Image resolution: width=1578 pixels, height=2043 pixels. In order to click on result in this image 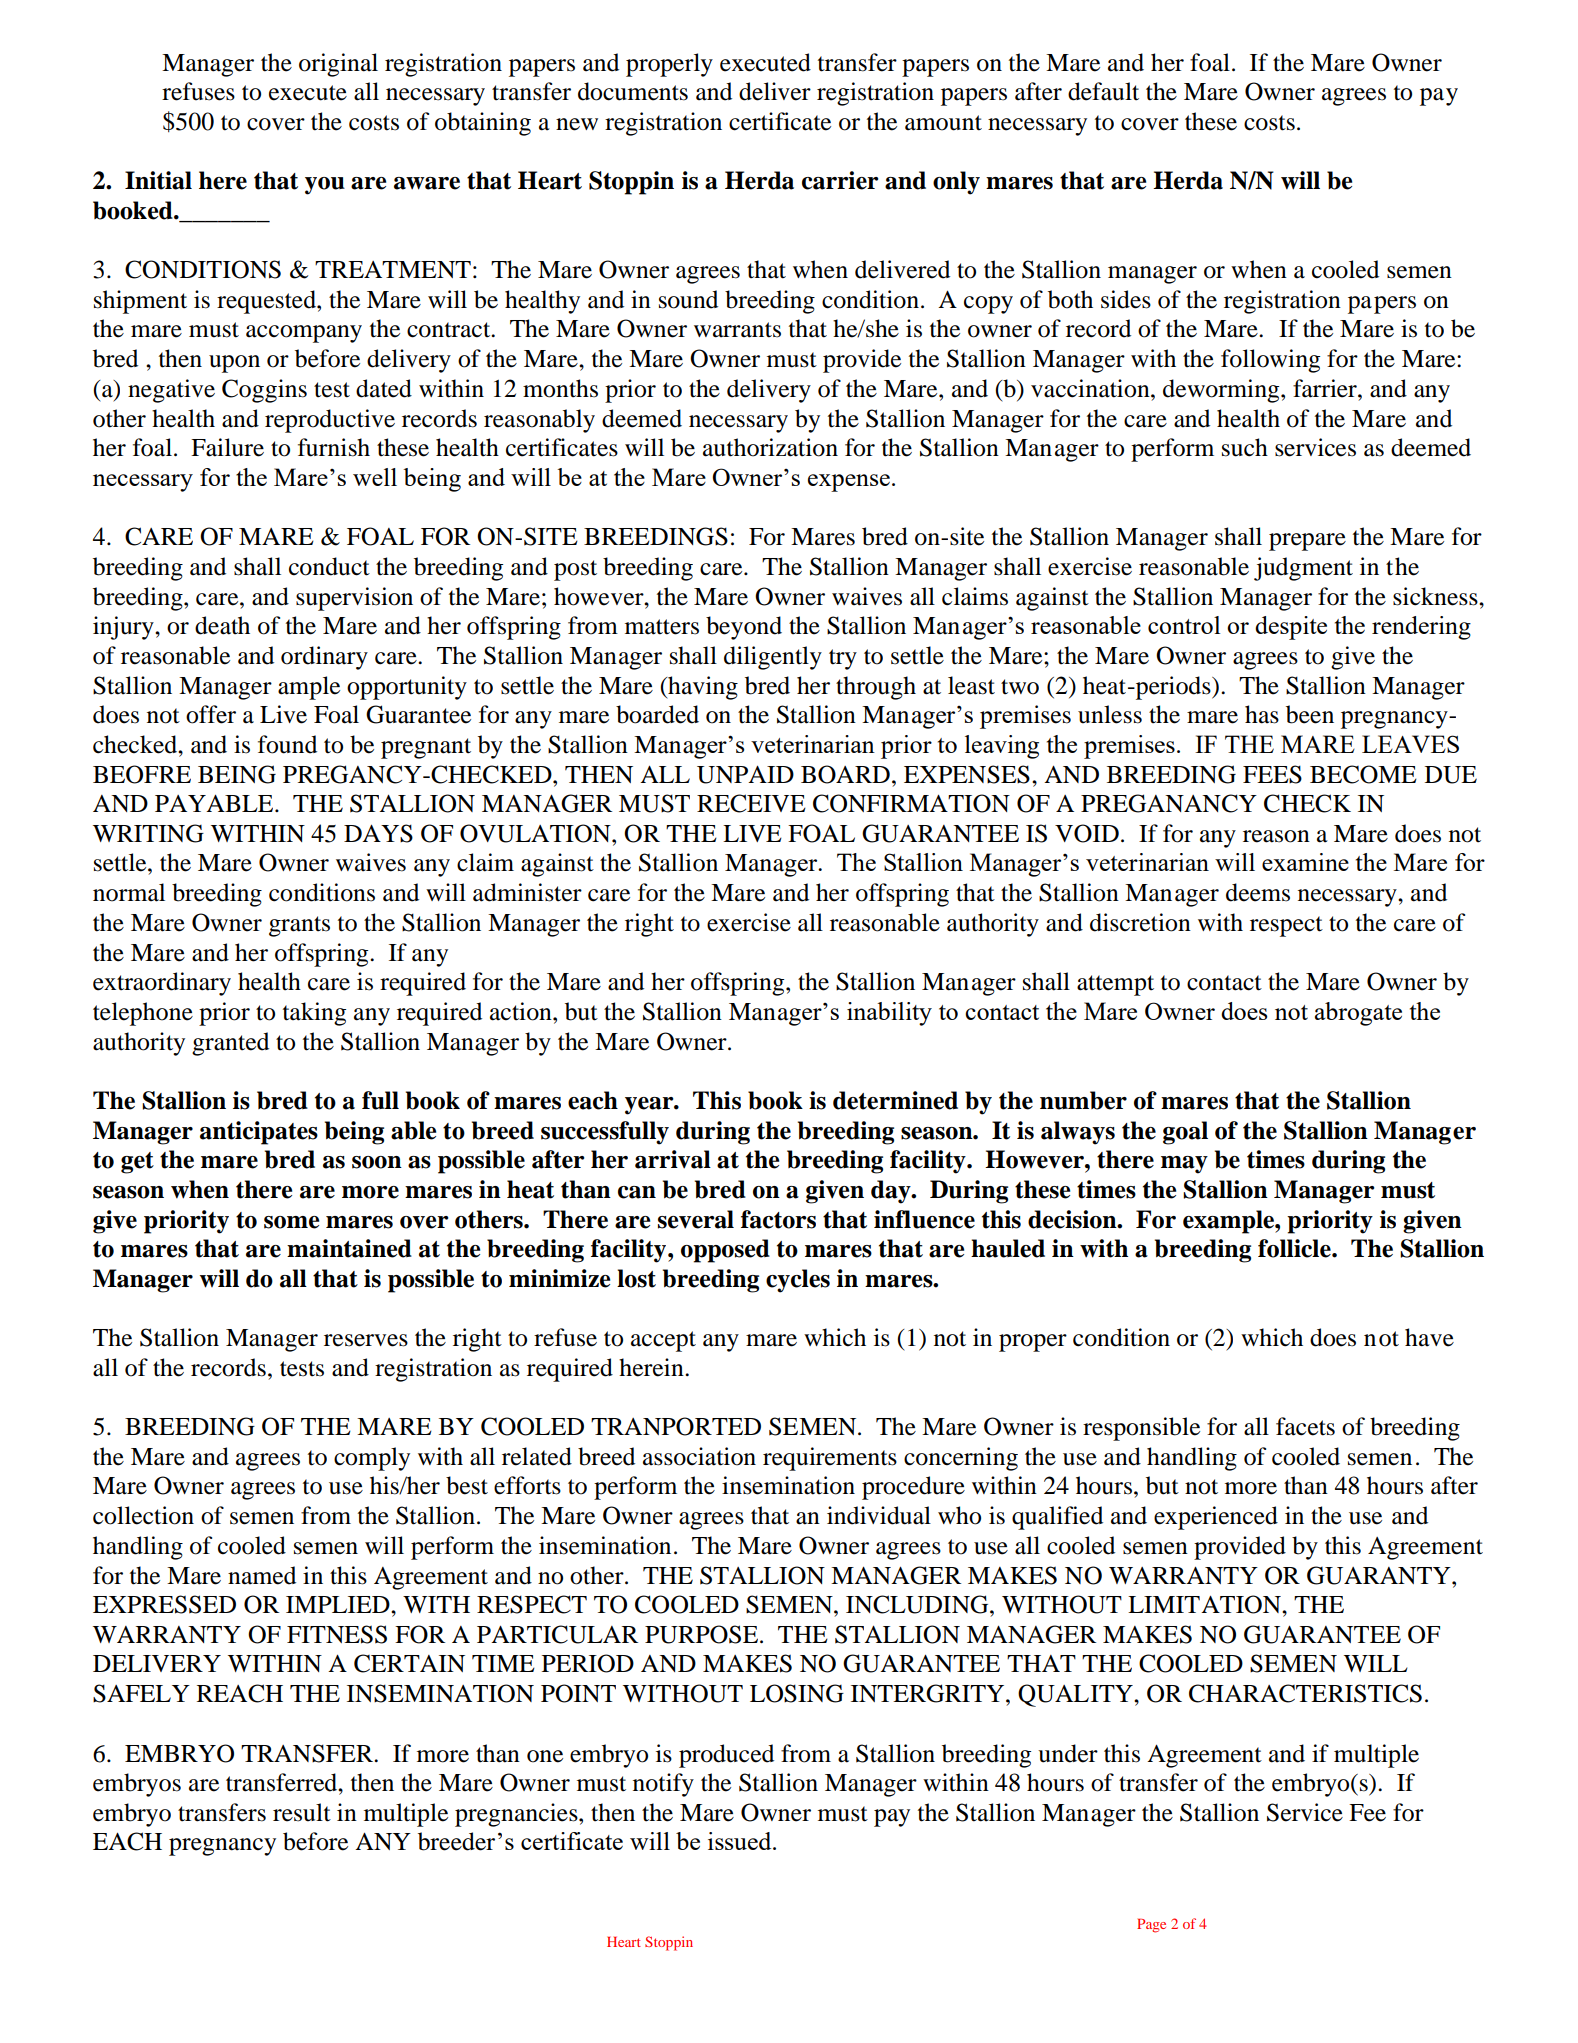, I will do `click(302, 1812)`.
